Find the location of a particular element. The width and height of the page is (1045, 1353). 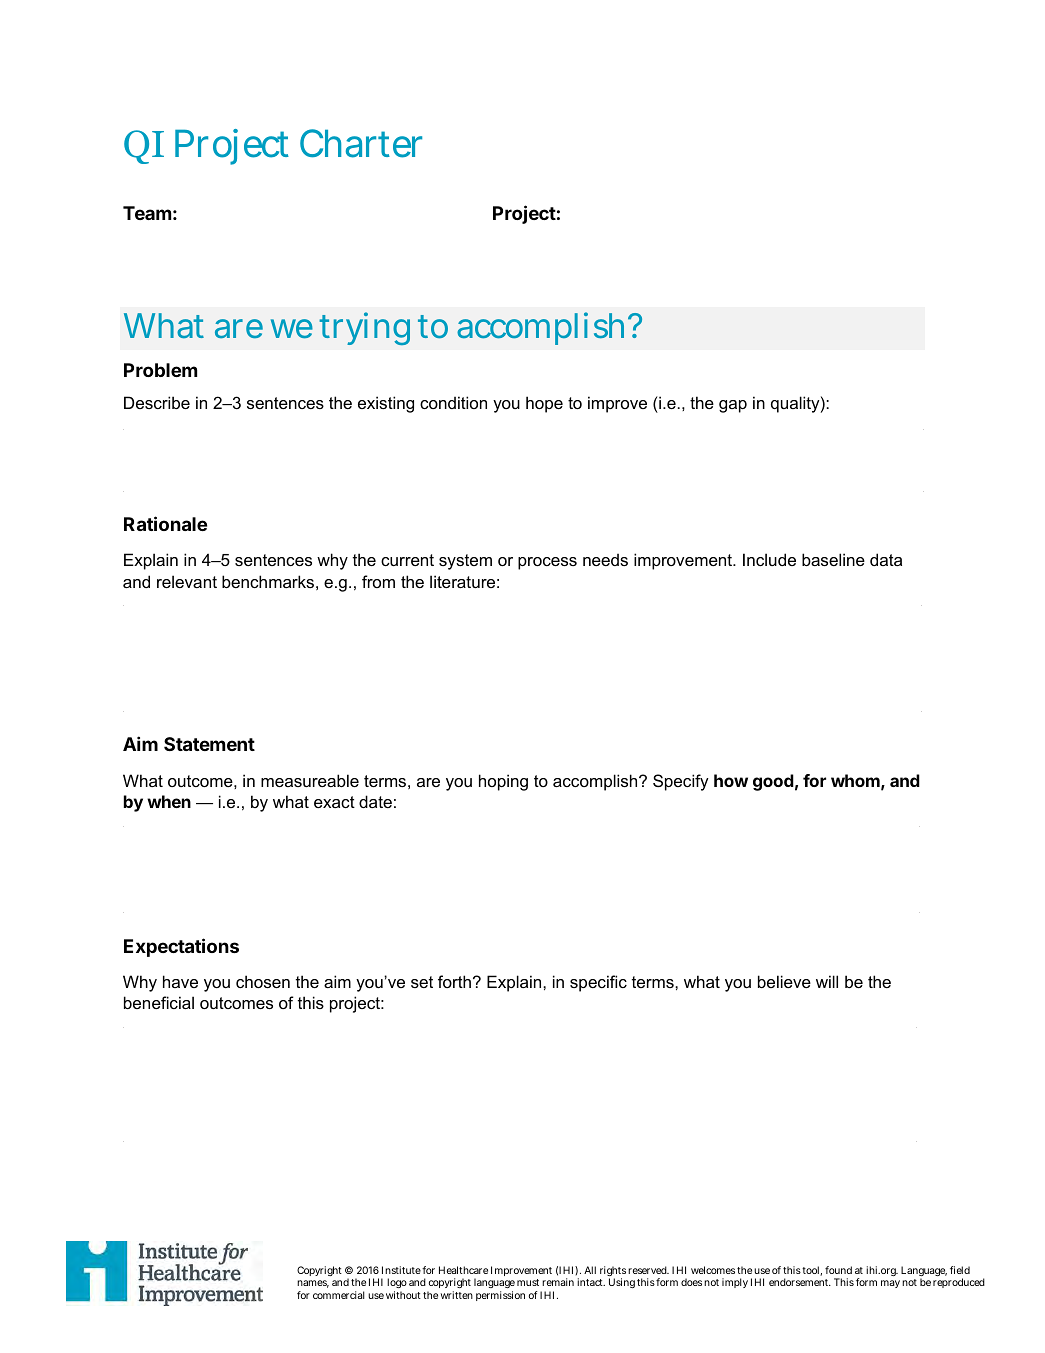

hoping is located at coordinates (503, 782).
